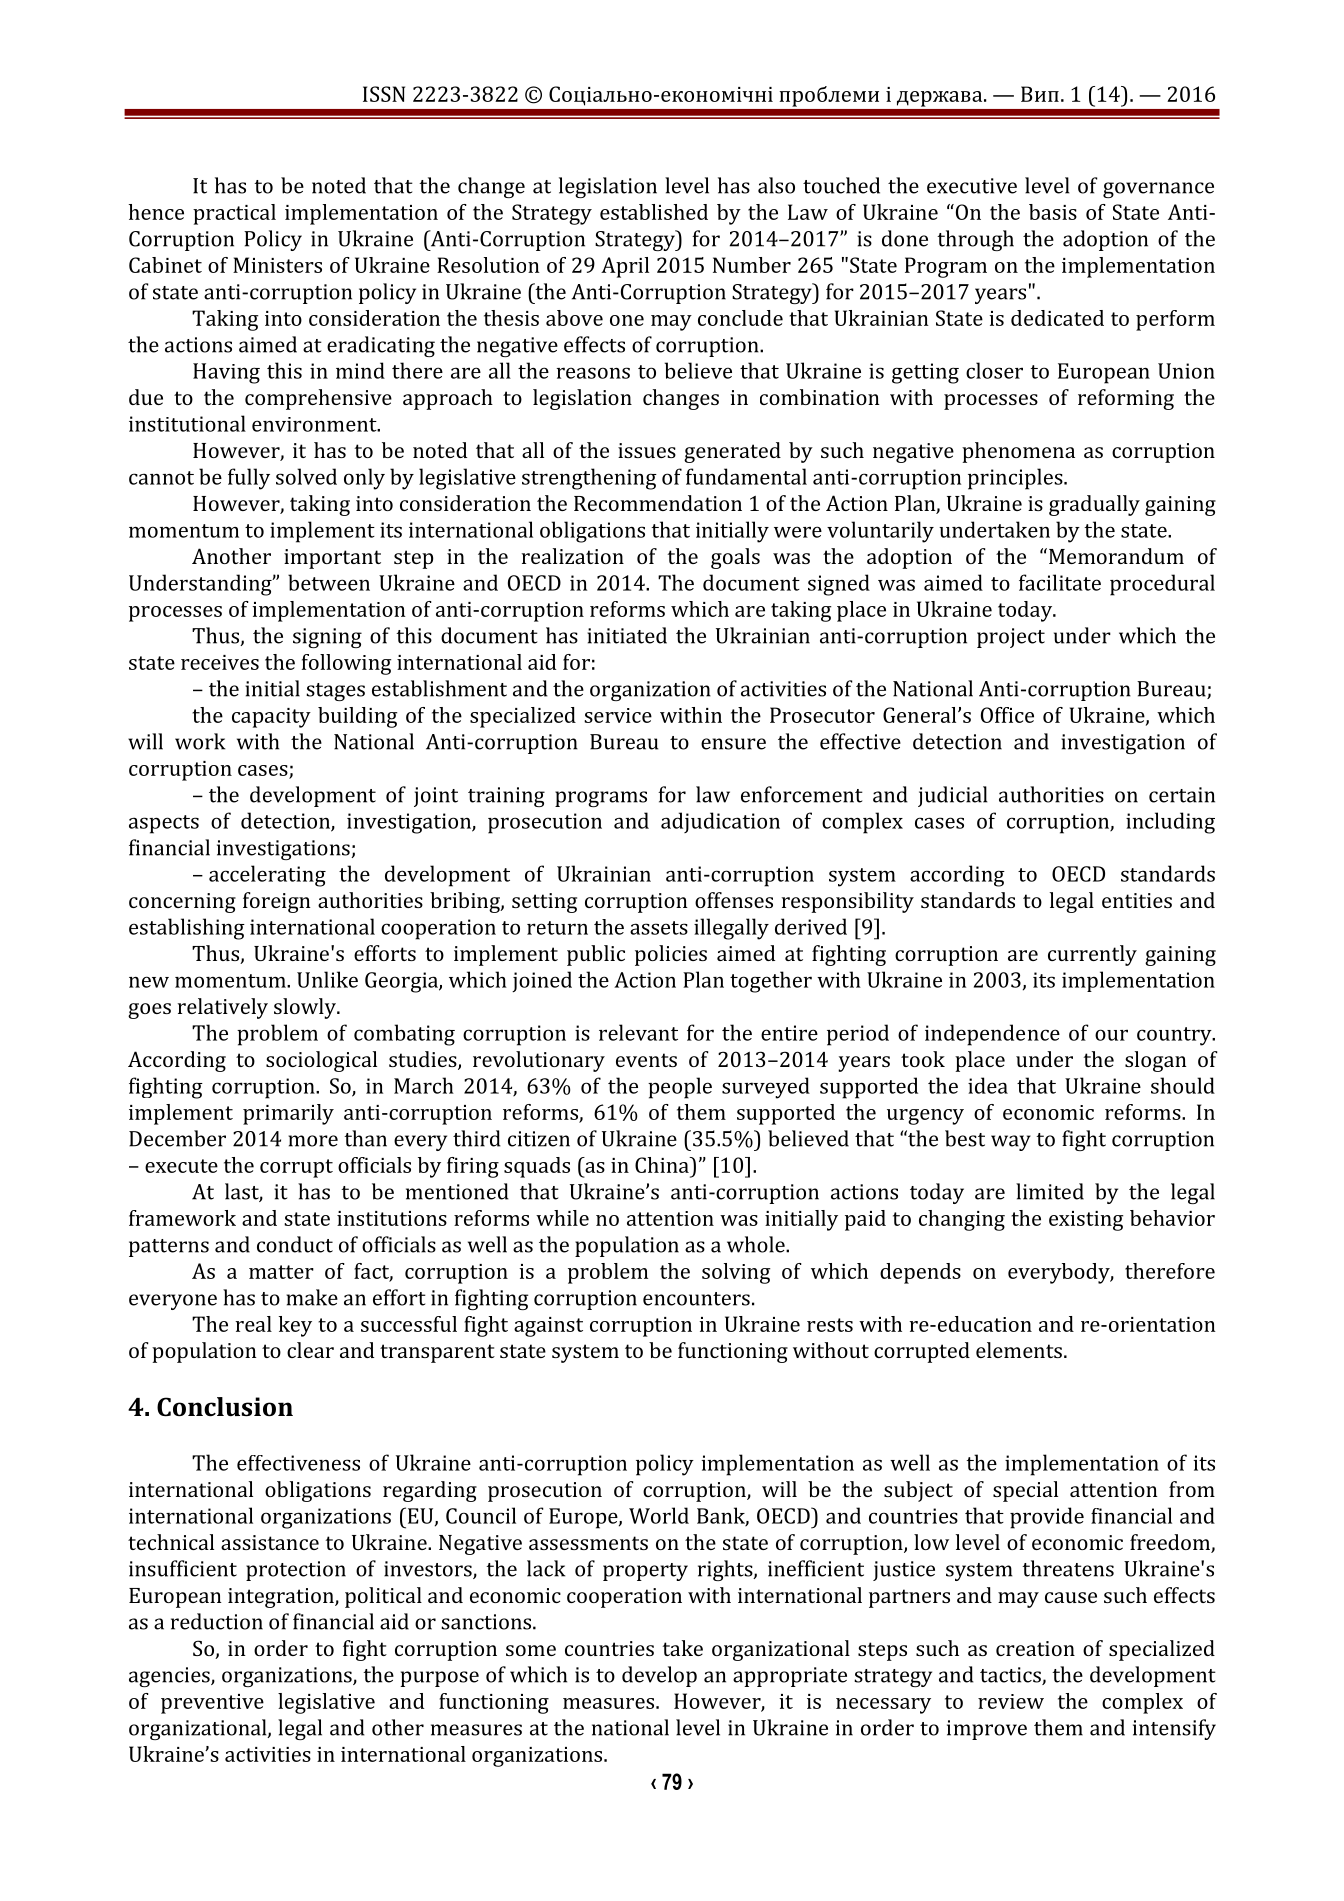 This image has height=1901, width=1344. Describe the element at coordinates (659, 928) in the image. I see `assets` at that location.
